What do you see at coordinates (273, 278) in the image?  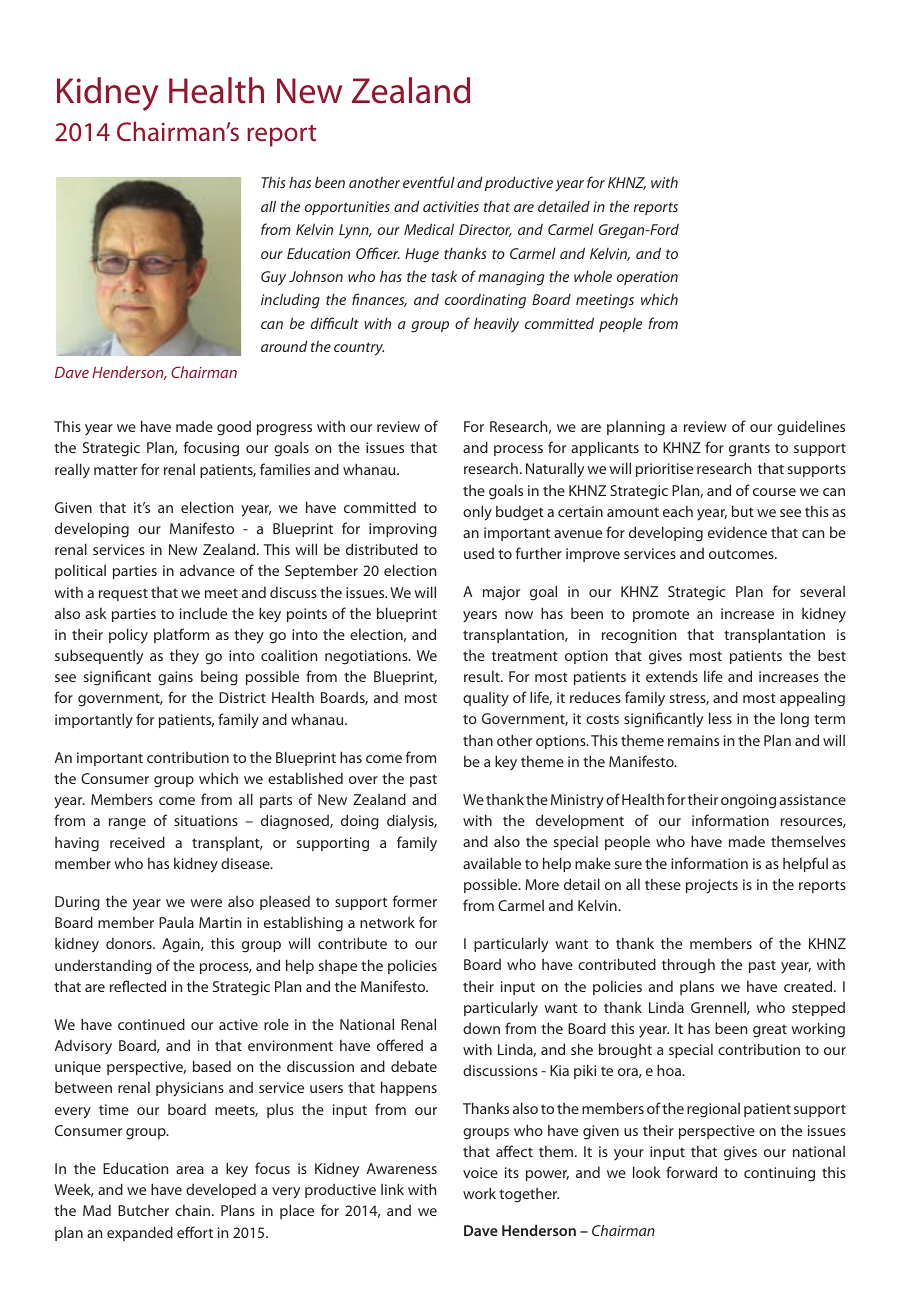 I see `Guy` at bounding box center [273, 278].
